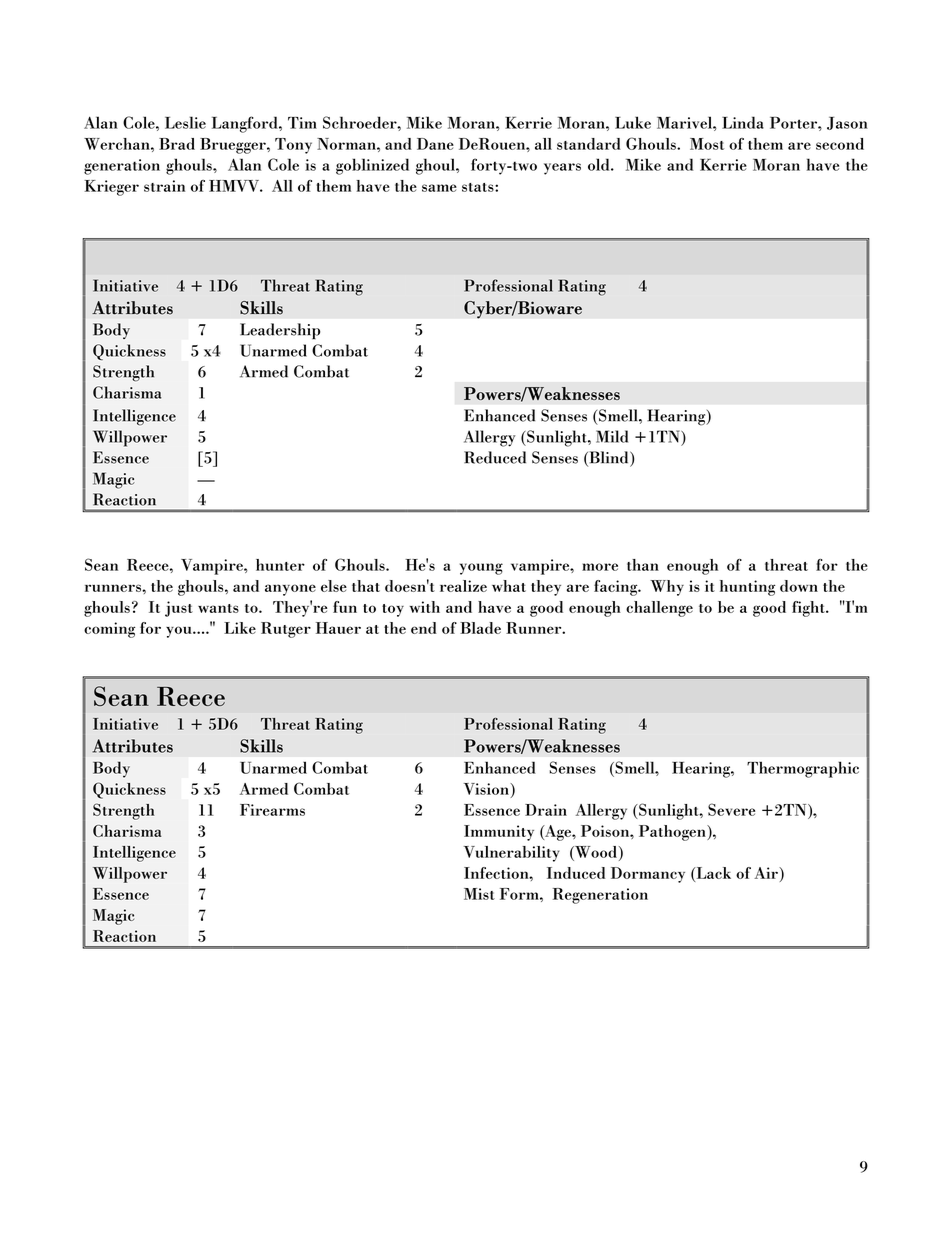 The width and height of the screenshot is (952, 1233). Describe the element at coordinates (479, 894) in the screenshot. I see `Mist` at that location.
